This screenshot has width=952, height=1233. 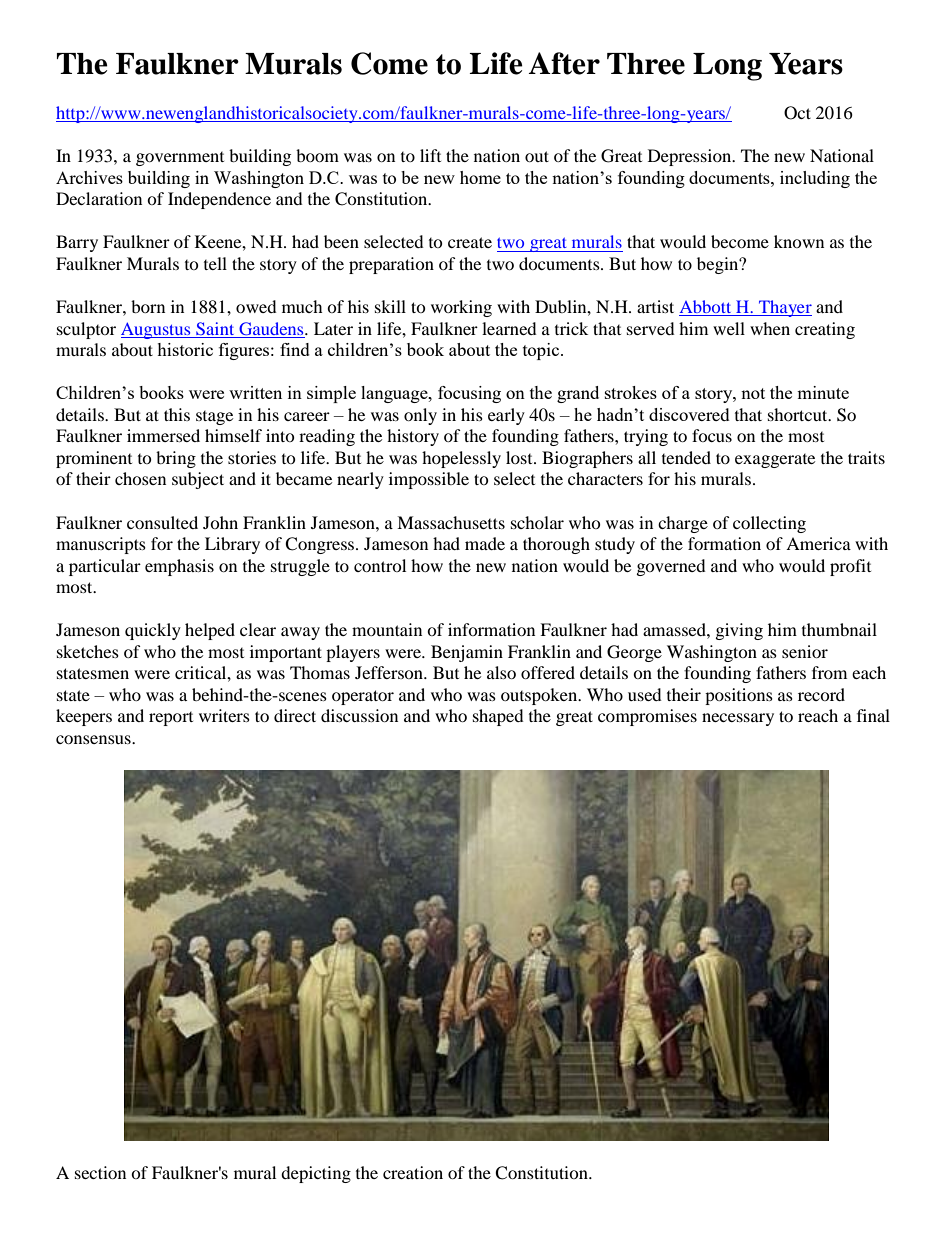 I want to click on government, so click(x=180, y=159).
